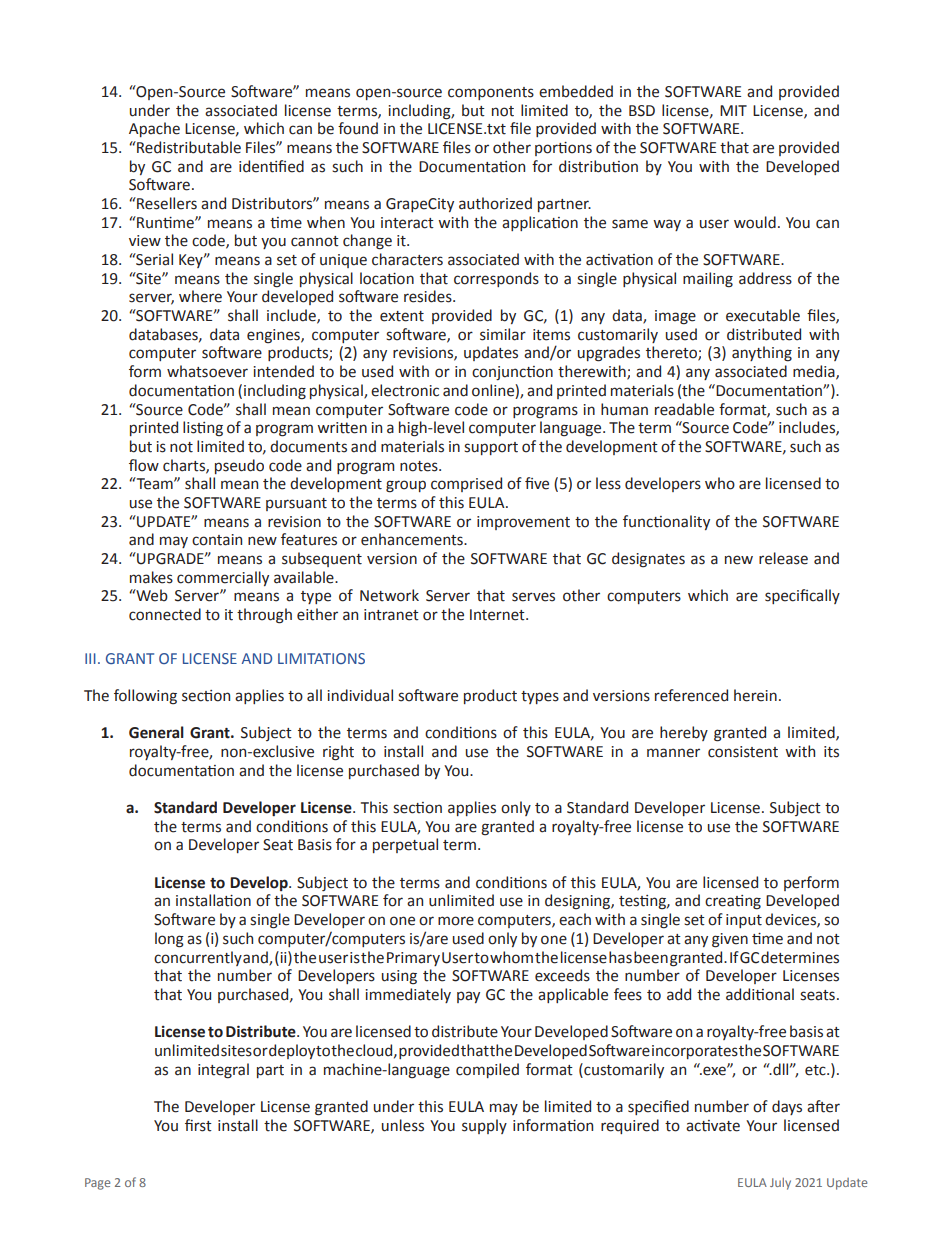  I want to click on conjunction, so click(512, 373).
